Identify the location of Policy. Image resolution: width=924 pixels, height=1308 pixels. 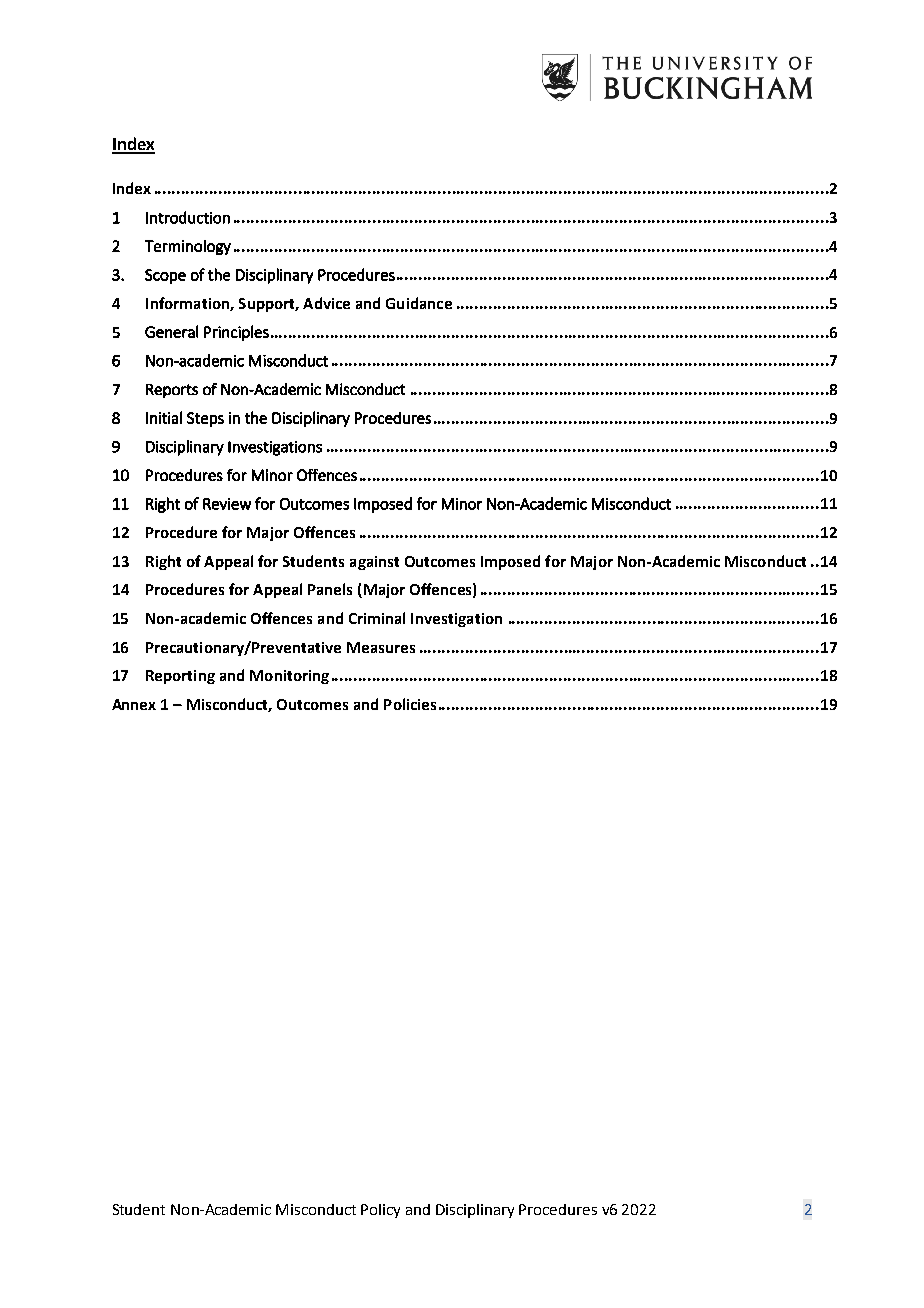
(380, 1211).
